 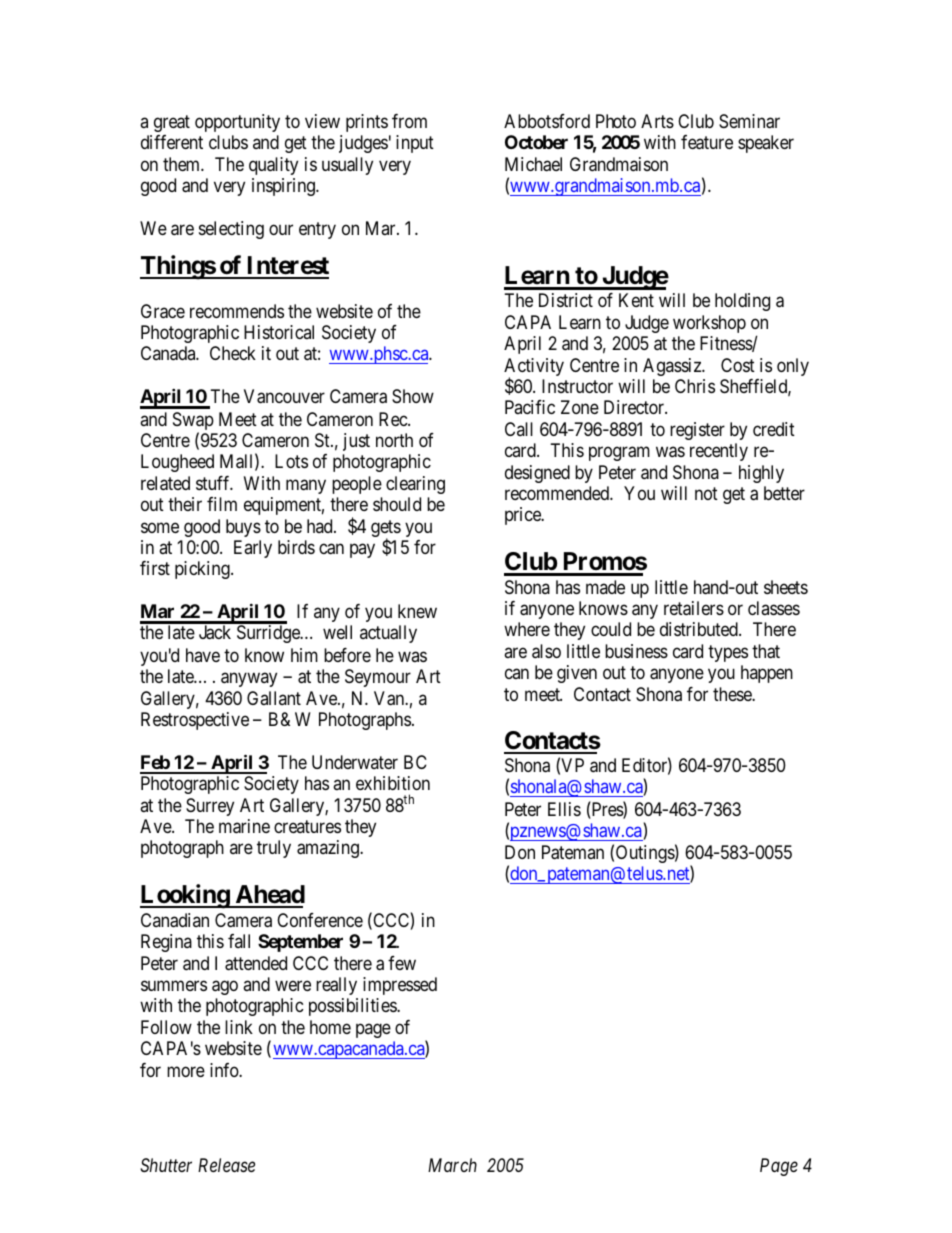 What do you see at coordinates (215, 632) in the document?
I see `Jack` at bounding box center [215, 632].
